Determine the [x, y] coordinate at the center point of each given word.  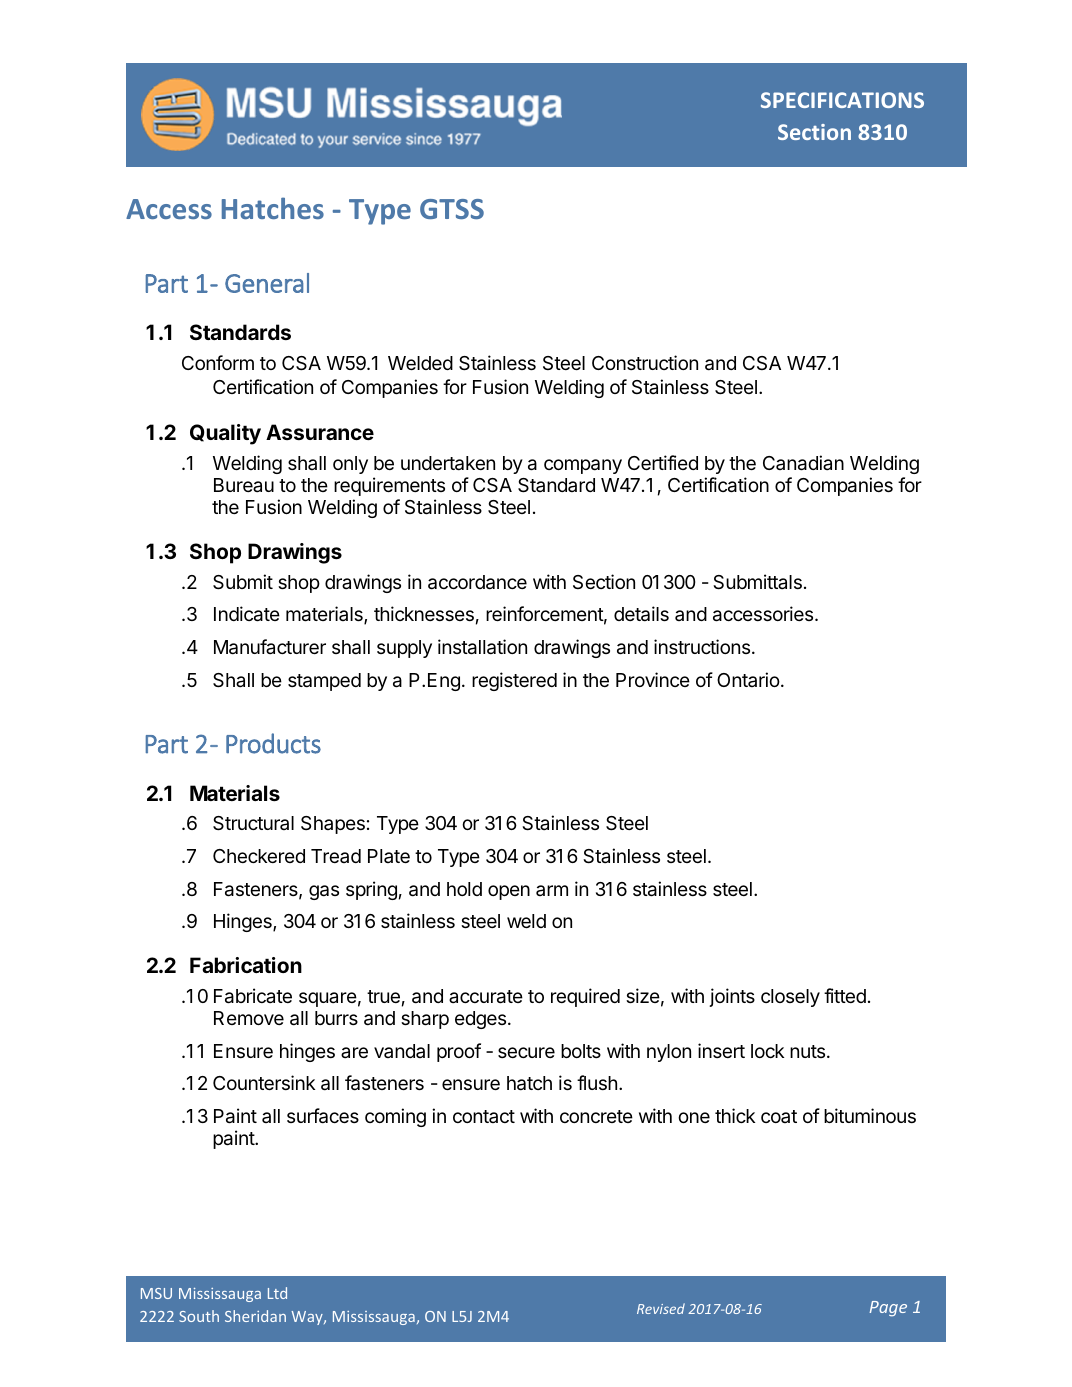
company [583, 466]
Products [273, 743]
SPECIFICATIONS [842, 100]
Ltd [277, 1293]
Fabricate [253, 996]
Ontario [748, 679]
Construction [645, 362]
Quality [225, 434]
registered [514, 681]
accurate [486, 997]
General [267, 283]
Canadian [803, 463]
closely [790, 998]
